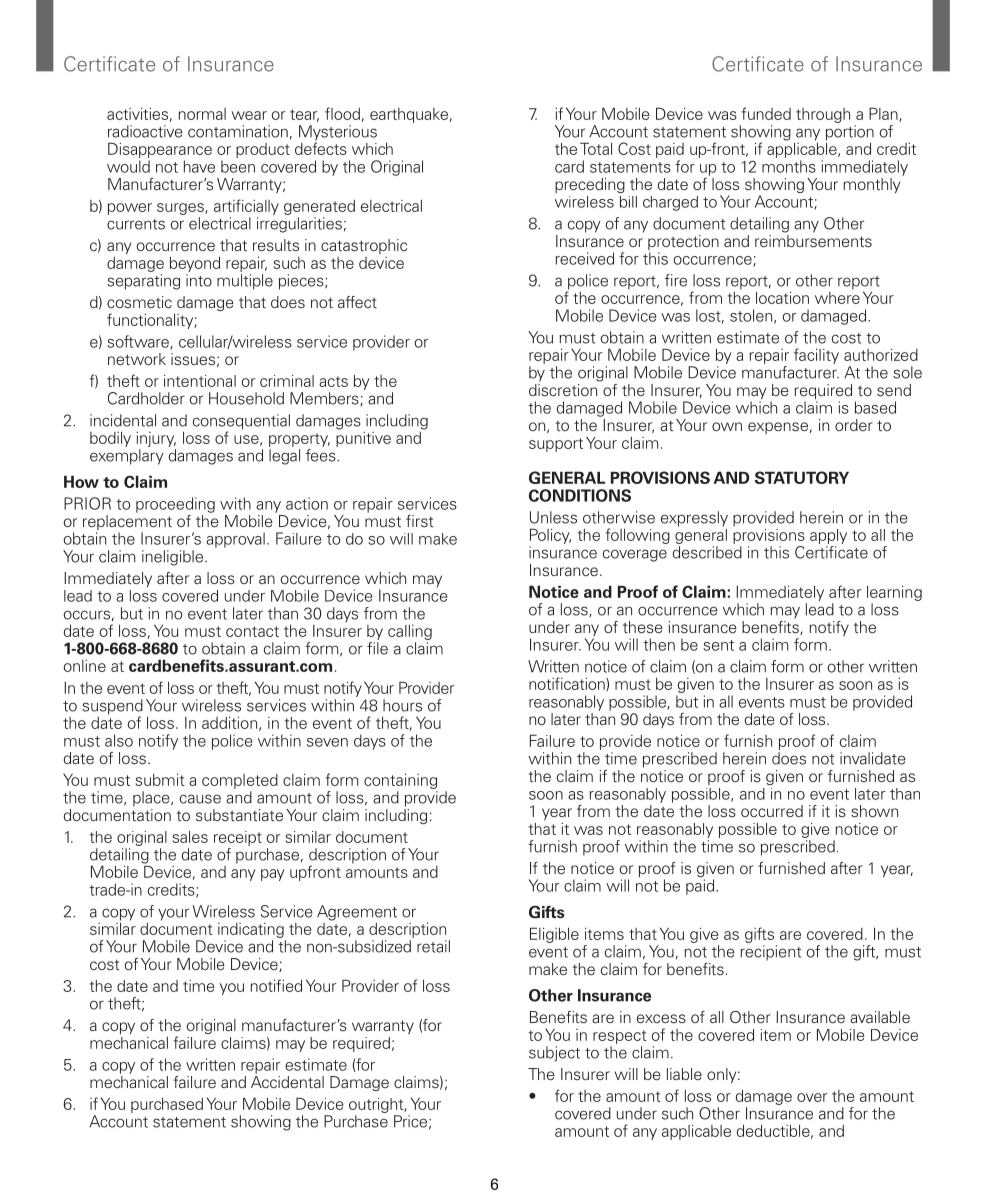 The height and width of the image is (1204, 989). I want to click on support, so click(556, 445).
